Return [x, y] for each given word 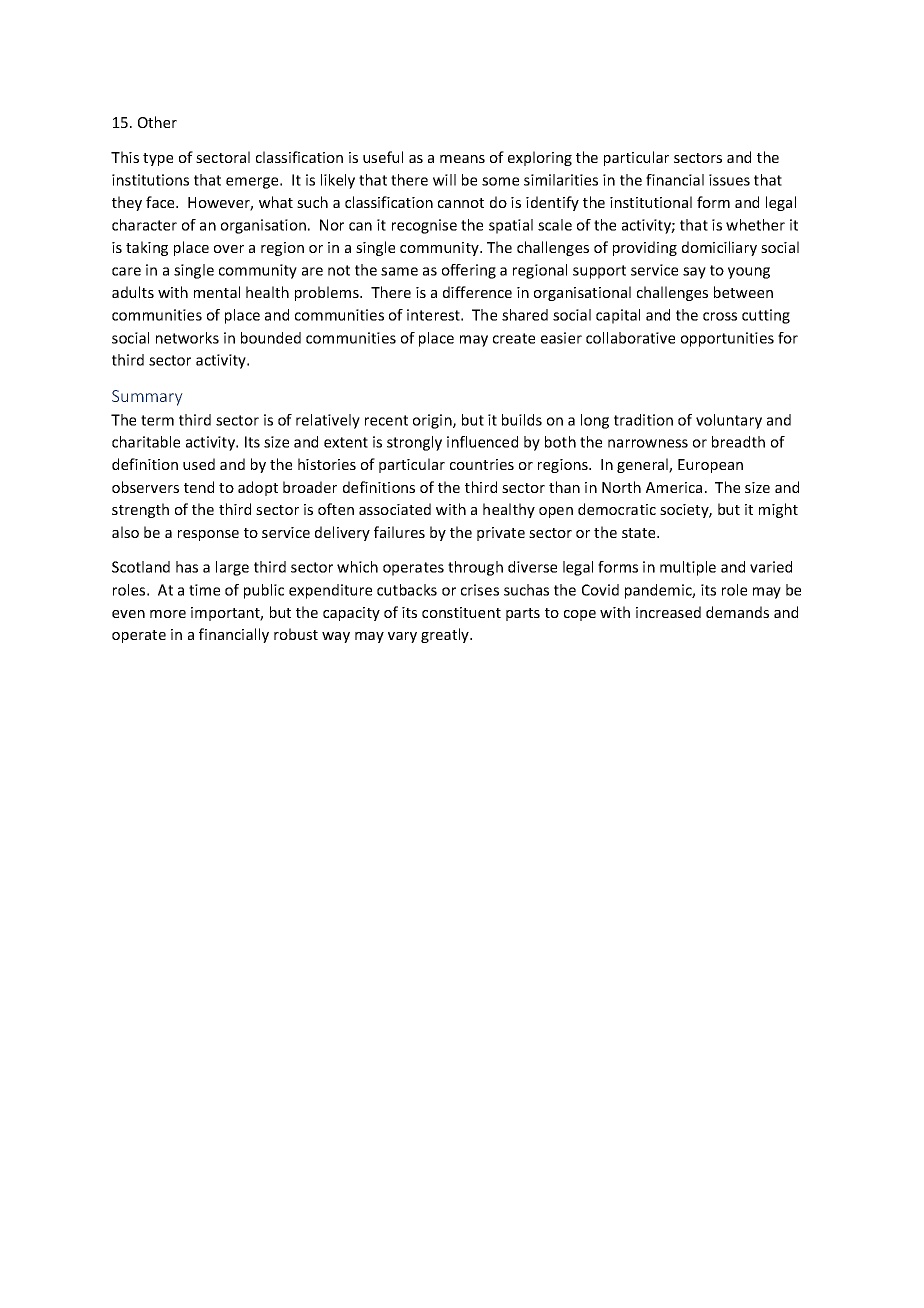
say [694, 273]
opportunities [727, 339]
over [229, 249]
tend [199, 487]
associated [395, 509]
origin [433, 421]
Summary [147, 398]
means [462, 159]
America [674, 487]
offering [469, 271]
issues [729, 180]
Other [157, 122]
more [168, 614]
